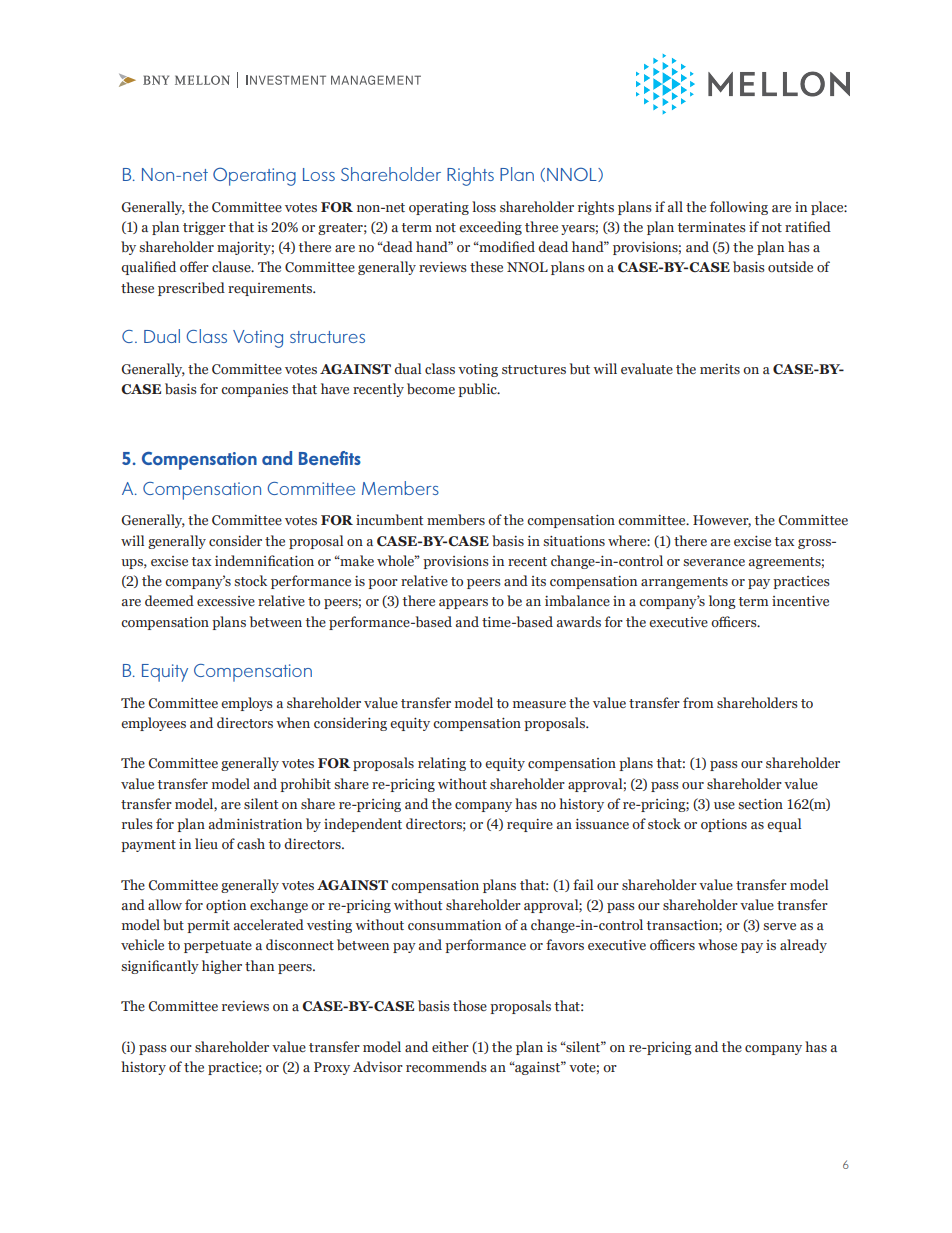 The height and width of the page is (1233, 952). I want to click on higher, so click(222, 967).
